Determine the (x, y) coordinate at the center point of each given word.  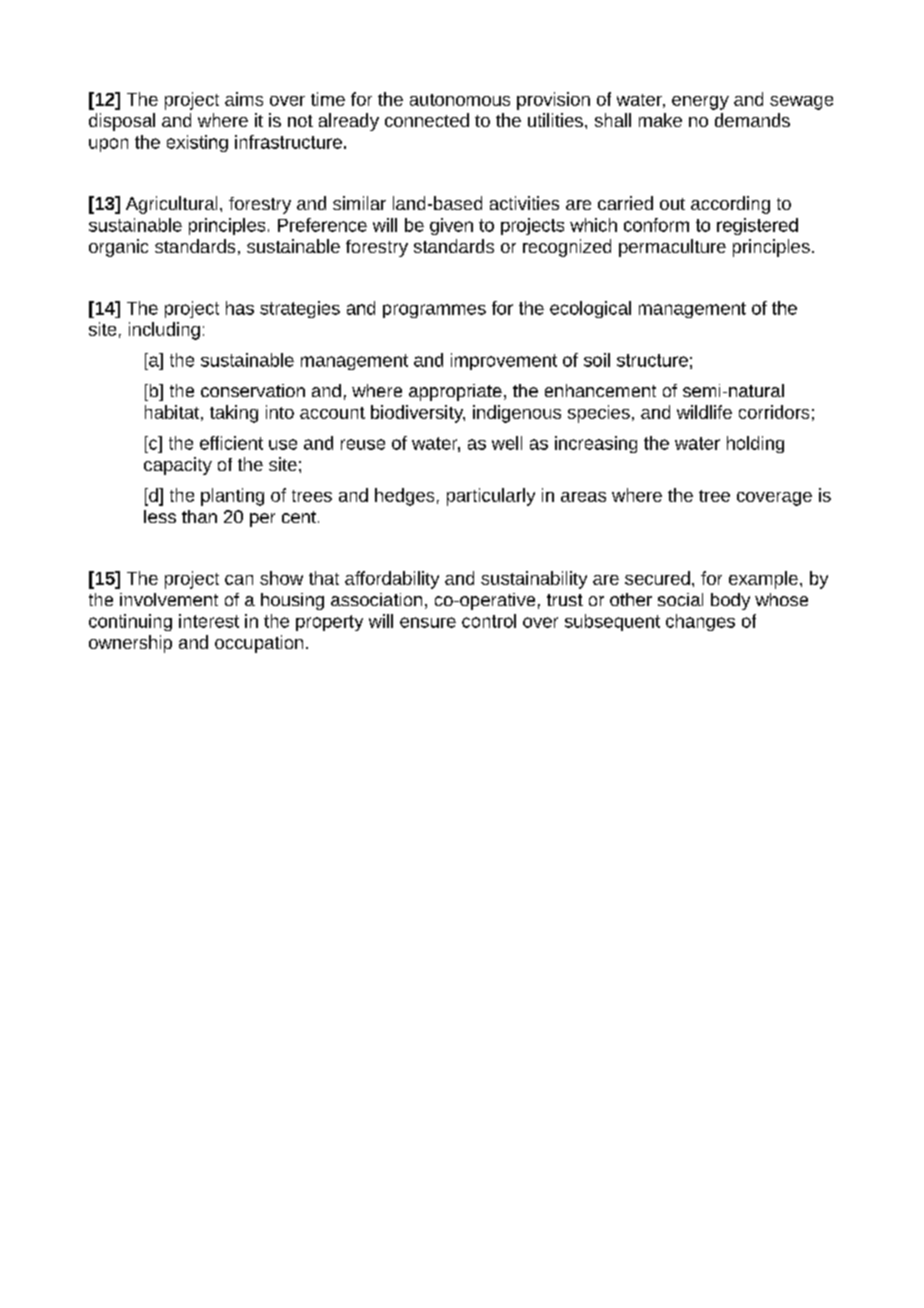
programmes (434, 311)
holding (755, 444)
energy (700, 103)
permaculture (672, 248)
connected (427, 120)
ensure (428, 622)
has (240, 308)
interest (209, 621)
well (507, 443)
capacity (178, 466)
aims (244, 99)
